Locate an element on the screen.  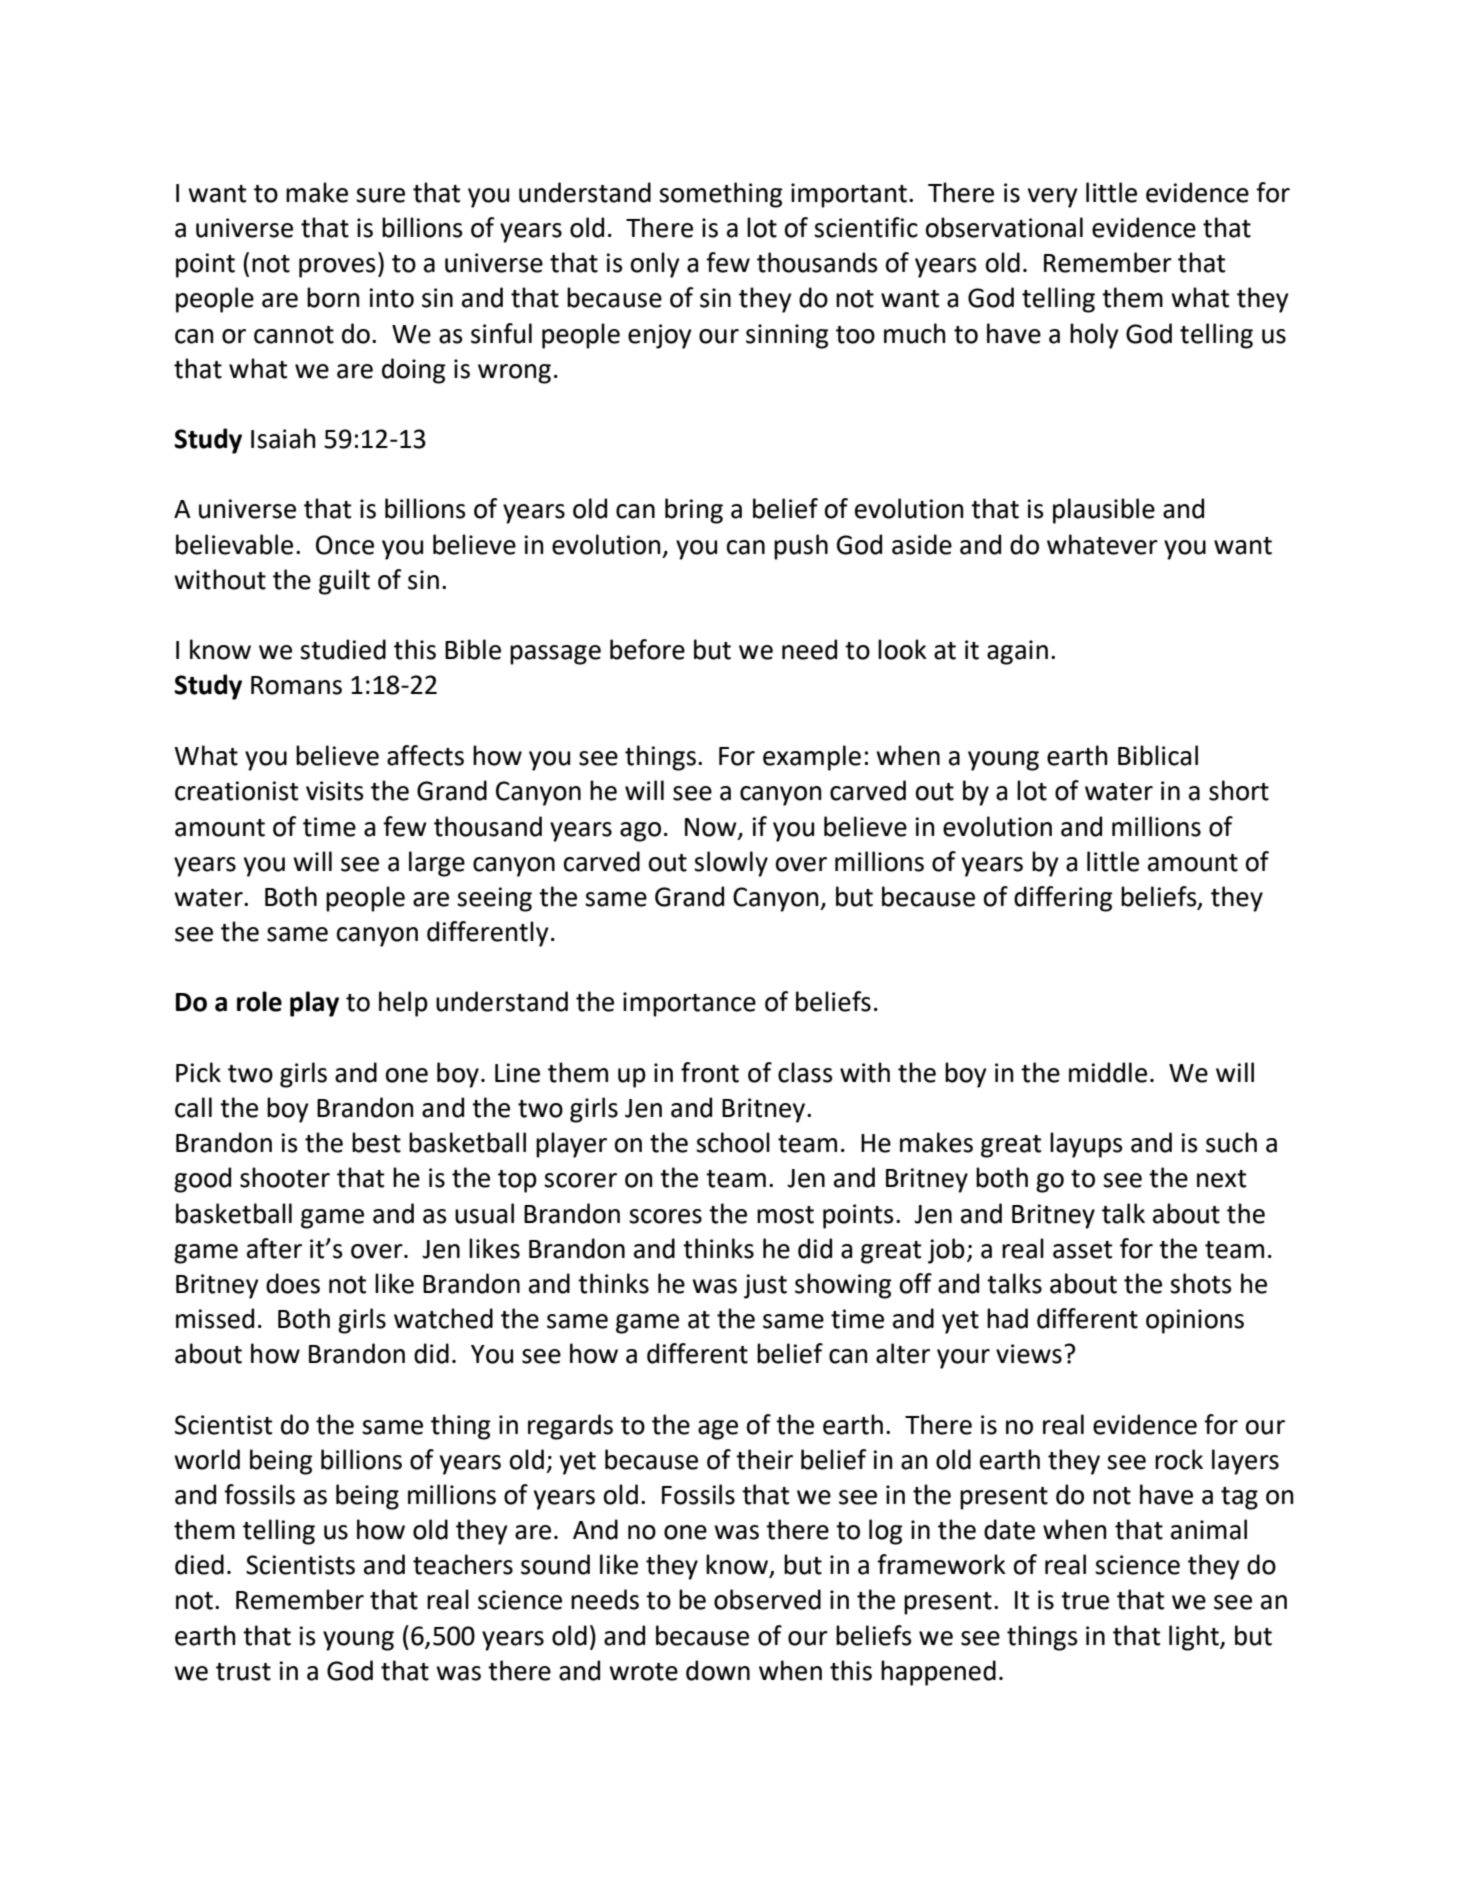
proves is located at coordinates (337, 268).
